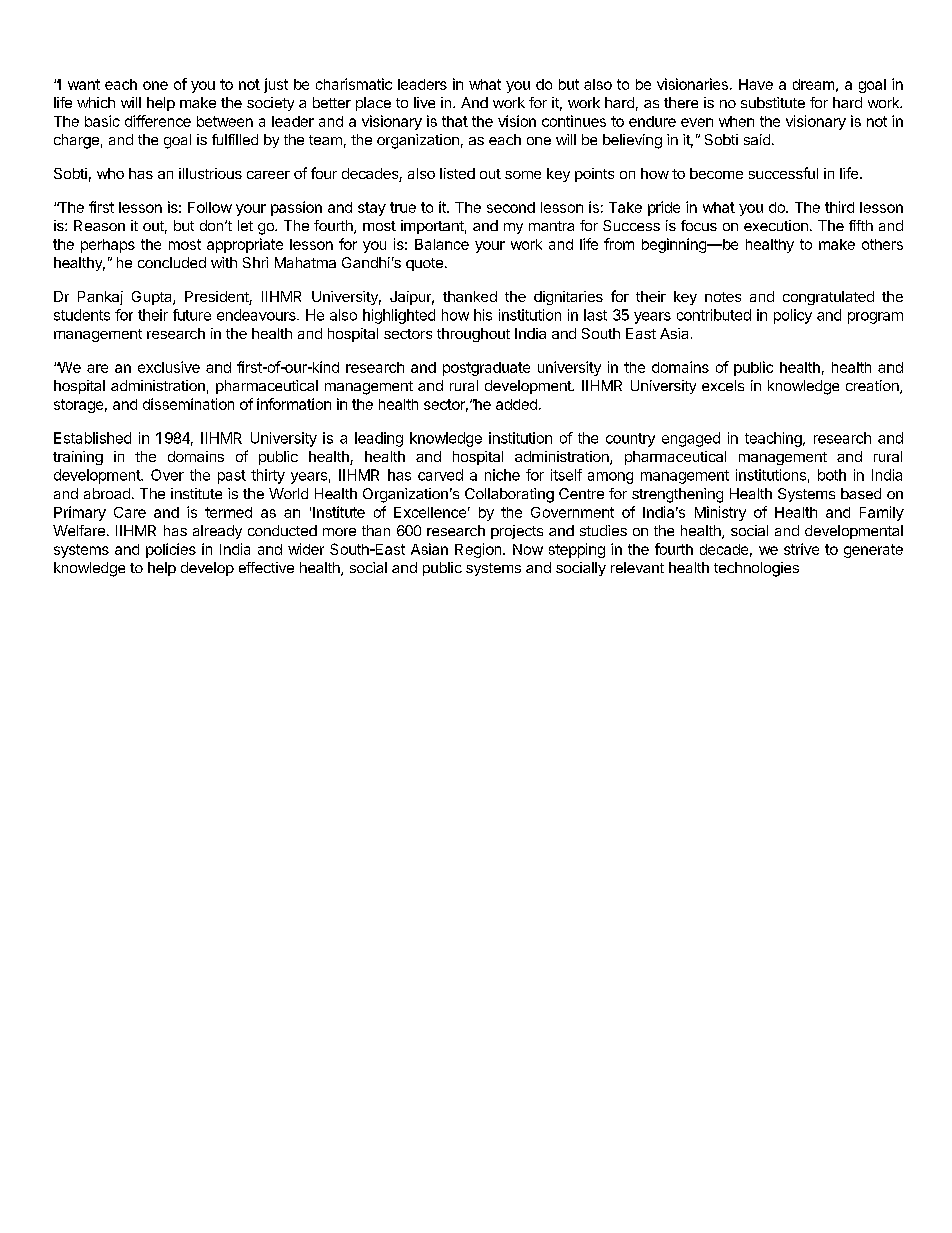  Describe the element at coordinates (424, 102) in the document. I see `live` at that location.
